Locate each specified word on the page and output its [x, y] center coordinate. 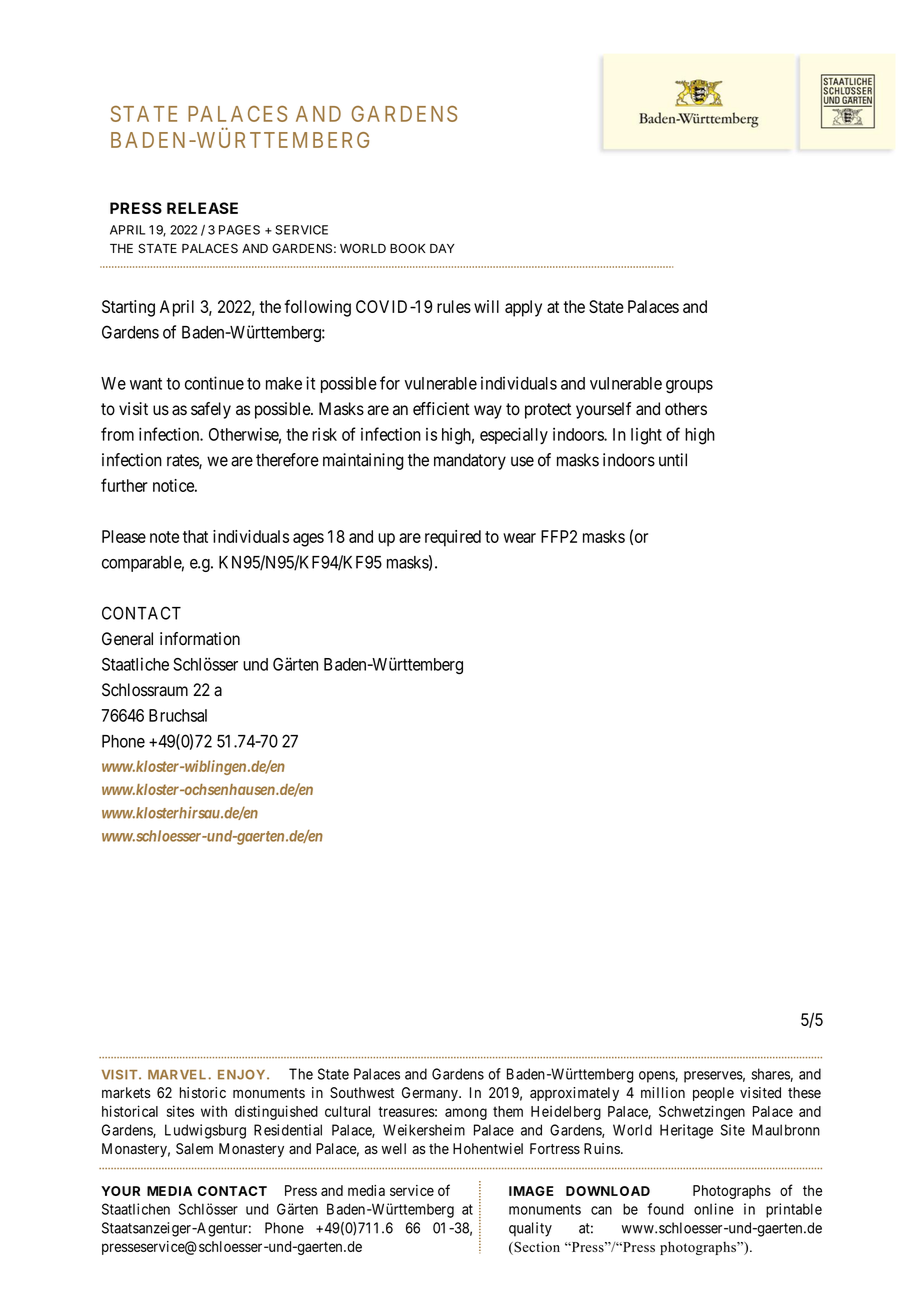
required [453, 538]
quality [530, 1229]
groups [689, 387]
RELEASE [202, 208]
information [200, 639]
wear [519, 538]
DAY [442, 248]
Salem [194, 1149]
